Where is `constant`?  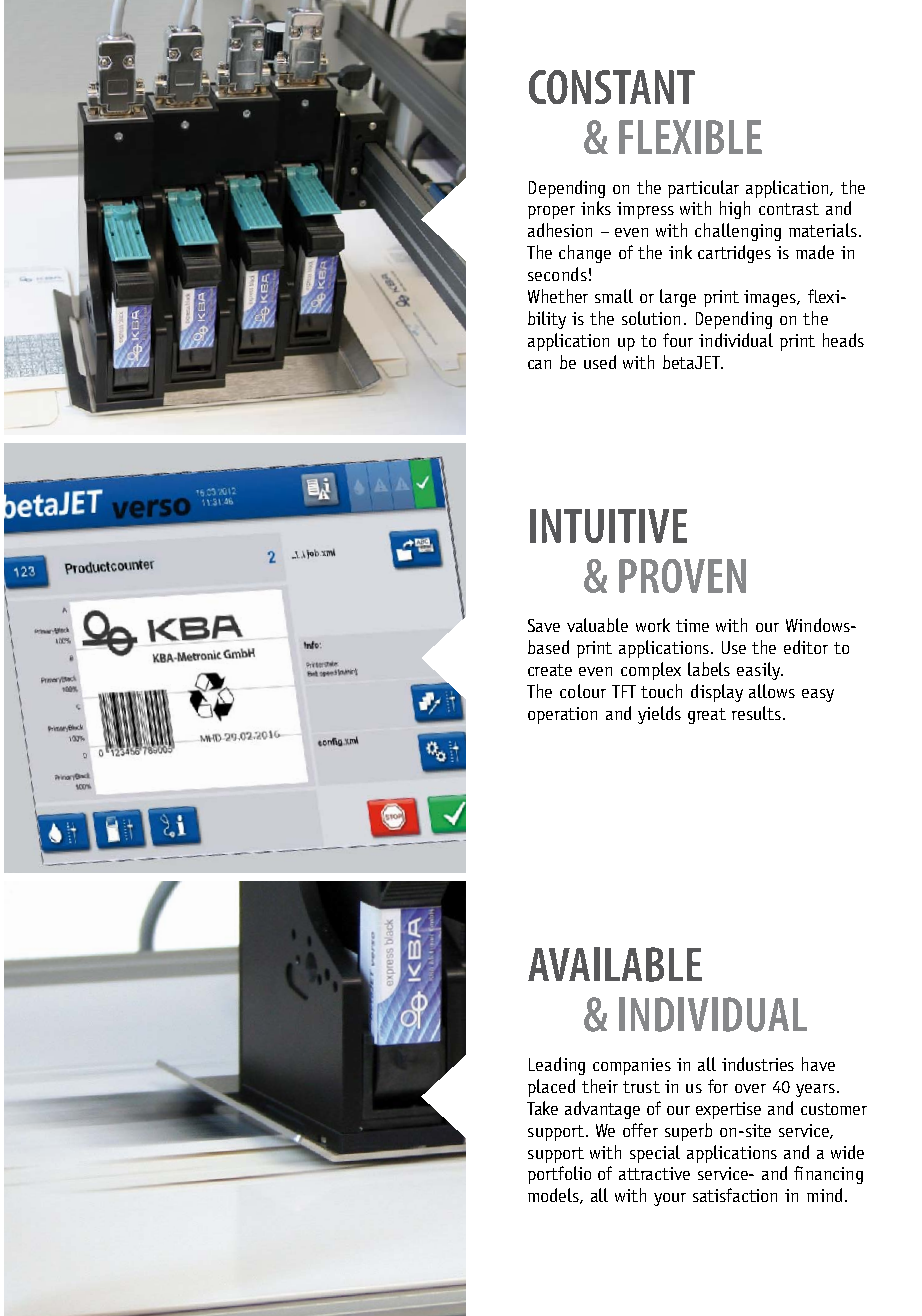
constant is located at coordinates (612, 87).
